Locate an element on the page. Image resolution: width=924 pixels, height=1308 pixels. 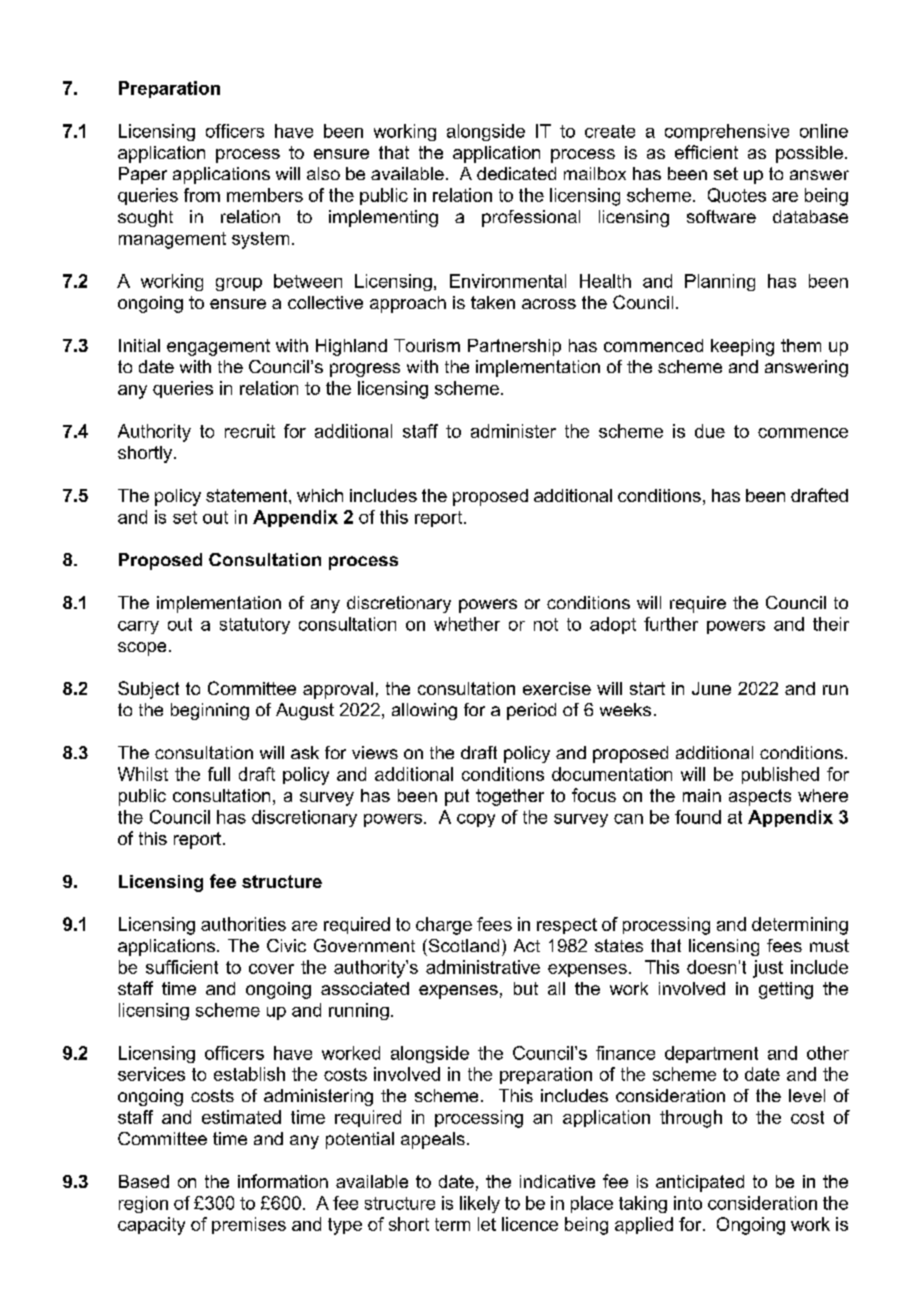
dedicated is located at coordinates (516, 173).
